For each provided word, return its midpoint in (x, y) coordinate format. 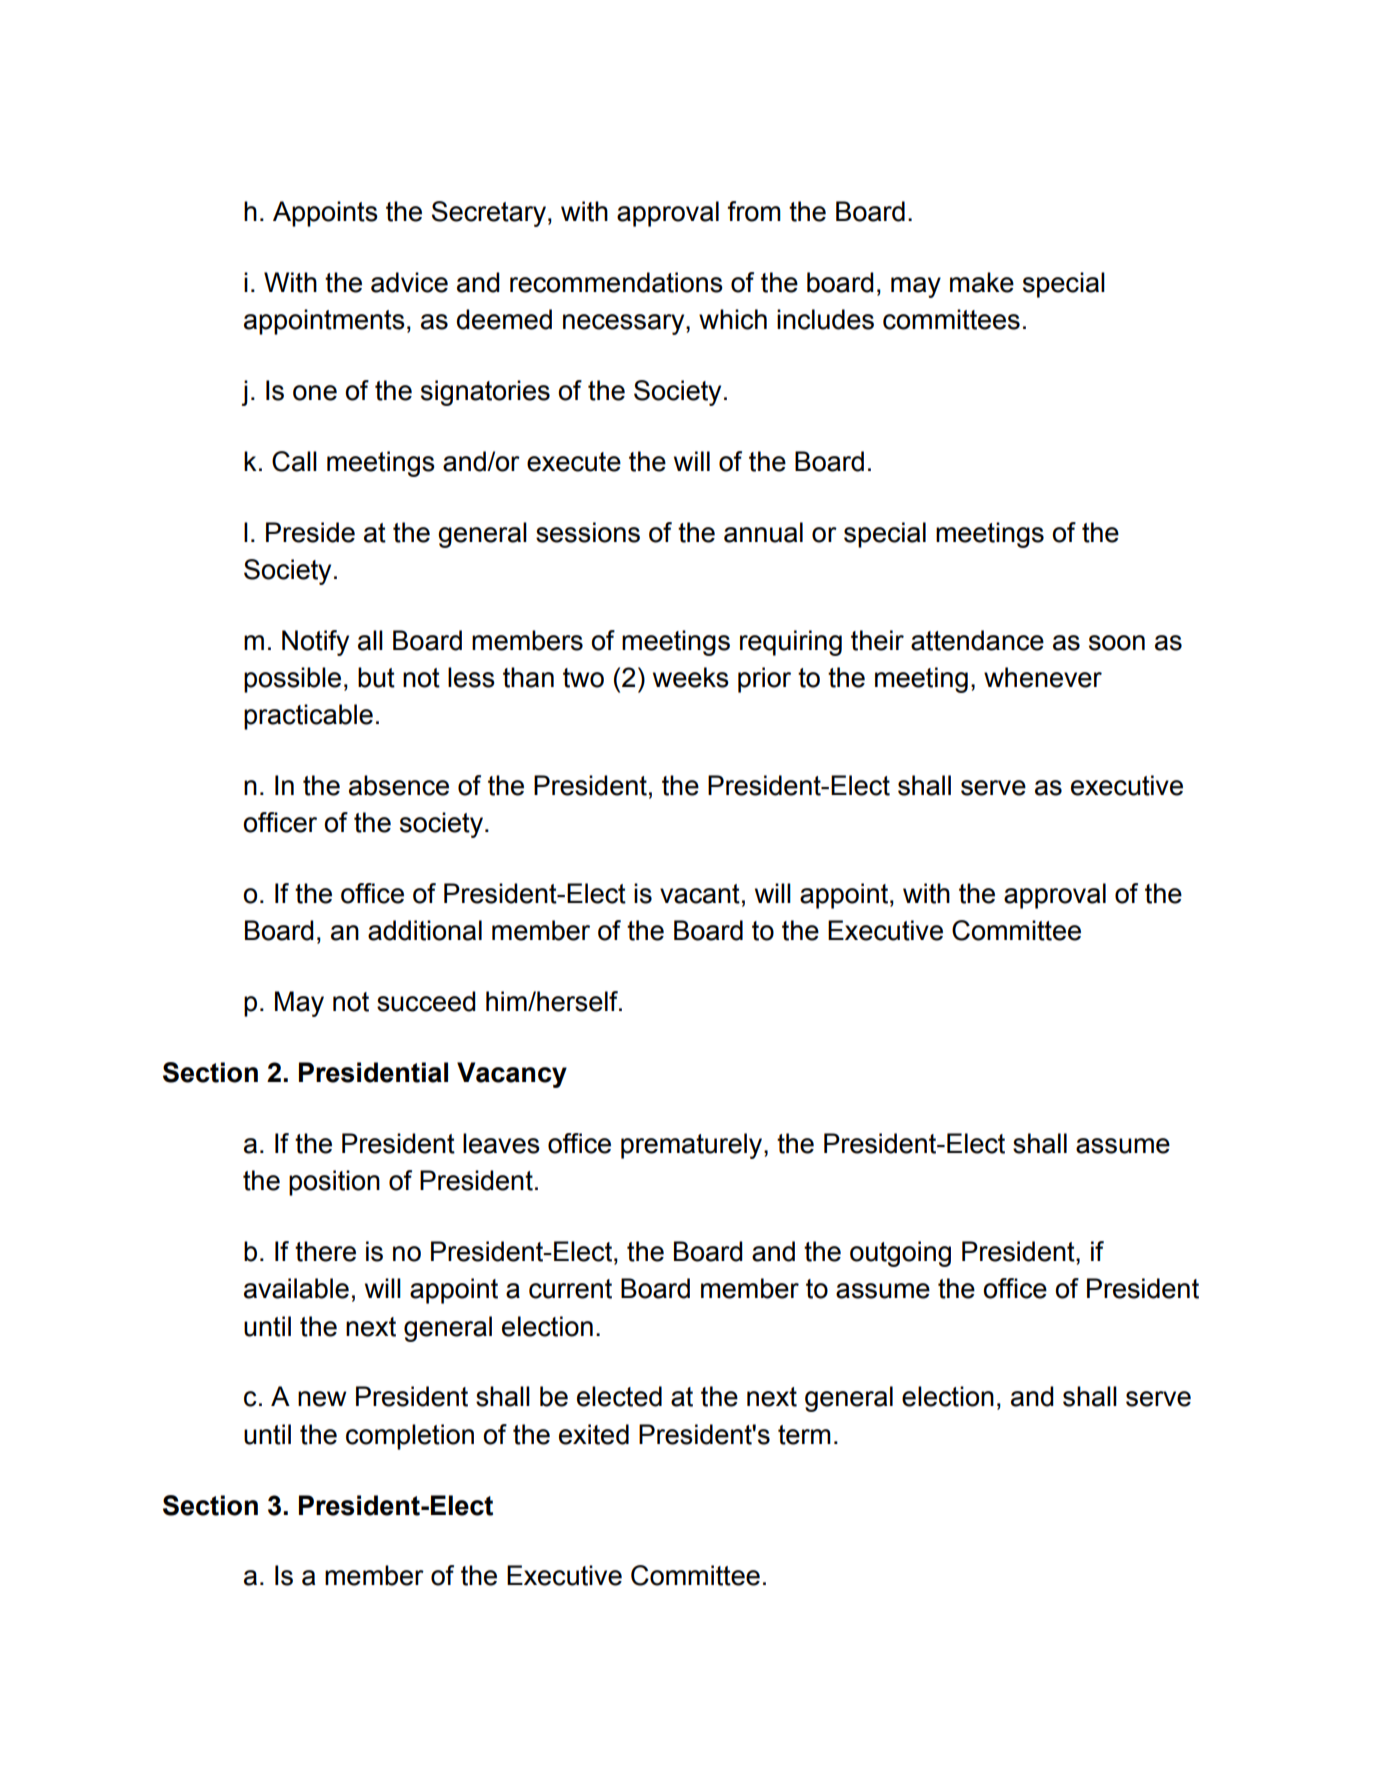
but (376, 677)
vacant (700, 894)
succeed (426, 1001)
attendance (977, 640)
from (754, 211)
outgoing (900, 1254)
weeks (691, 677)
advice (409, 282)
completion (410, 1437)
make (982, 282)
